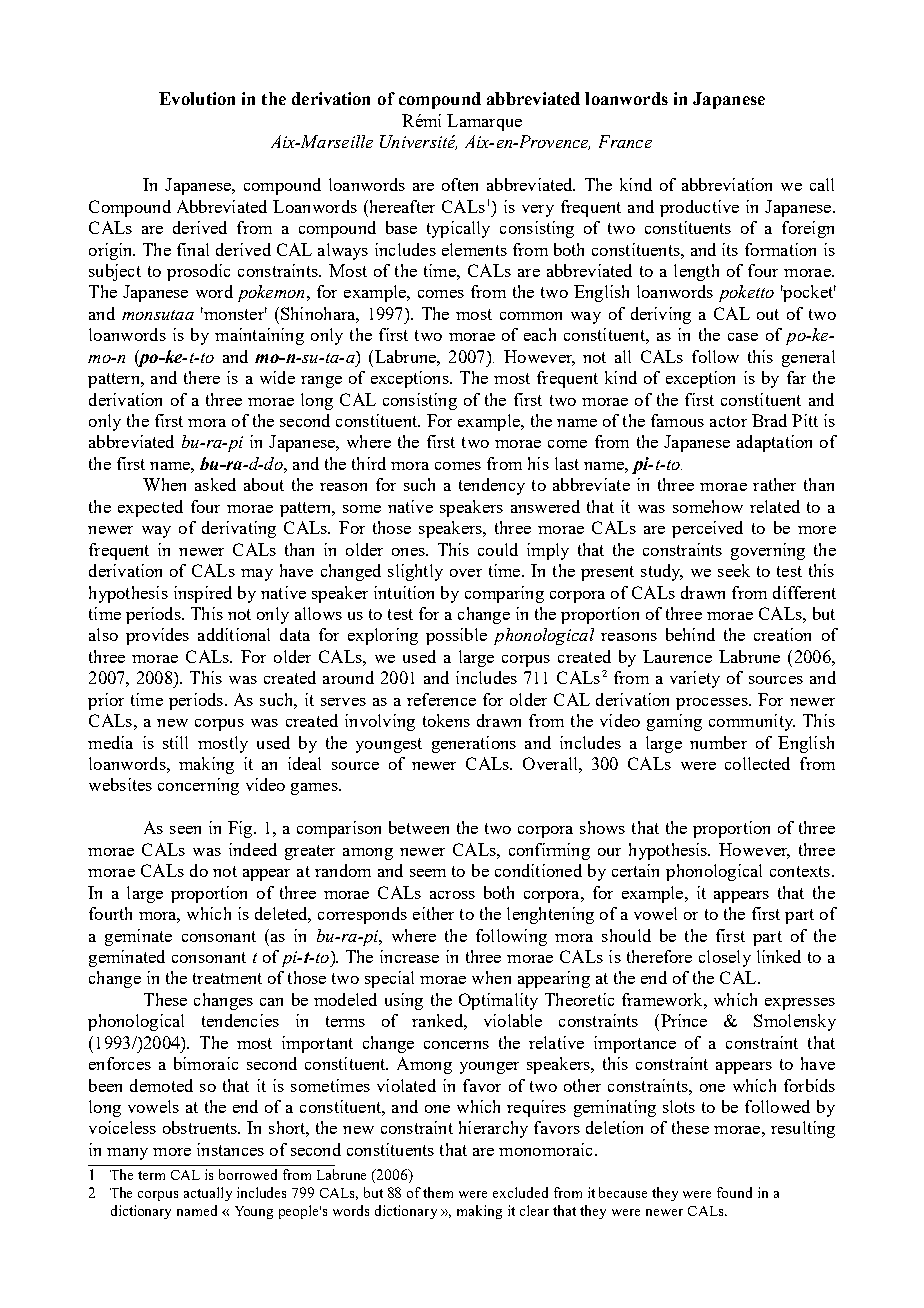  What do you see at coordinates (734, 1192) in the document?
I see `found` at bounding box center [734, 1192].
